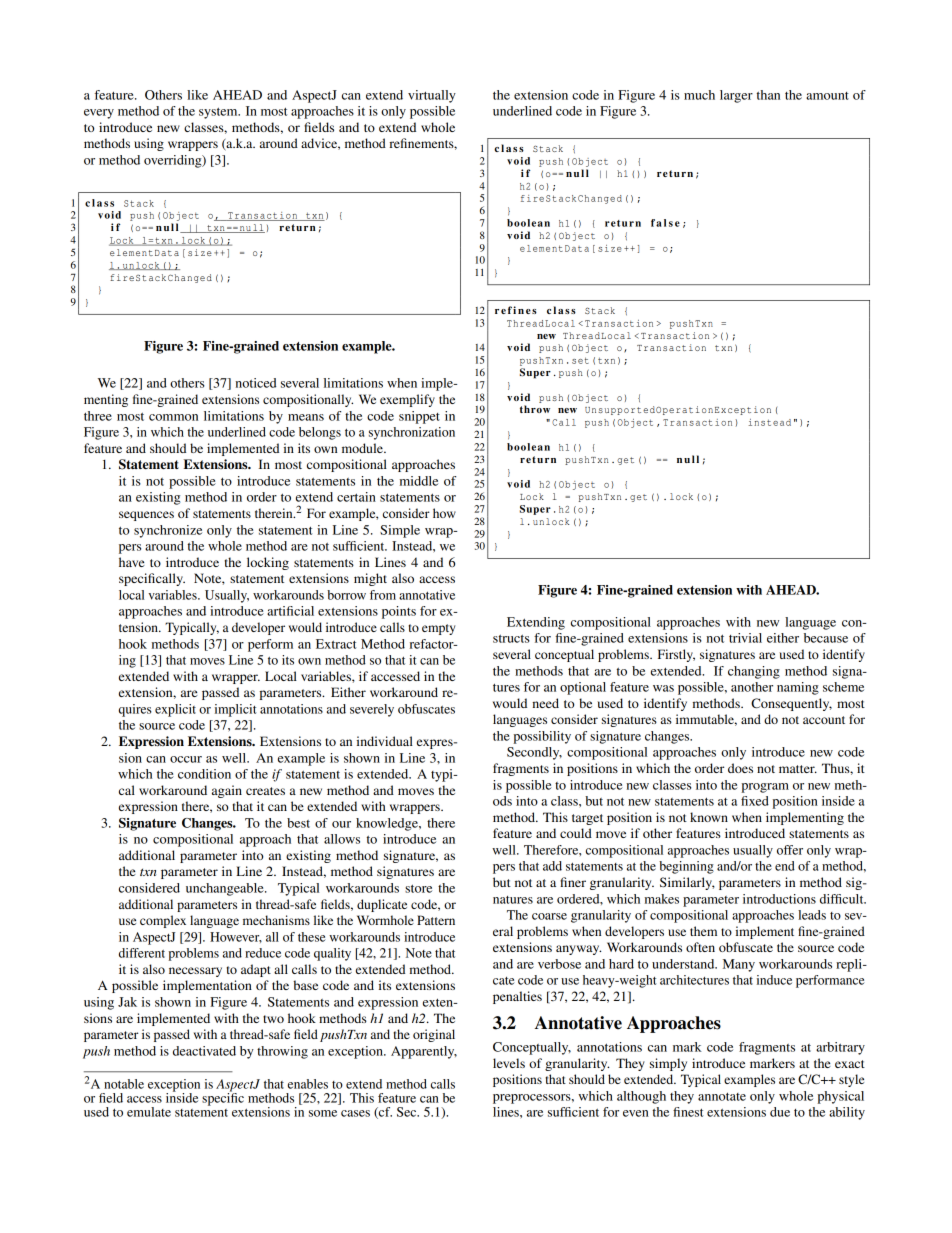 This image has height=1233, width=952. I want to click on levels, so click(509, 1063).
